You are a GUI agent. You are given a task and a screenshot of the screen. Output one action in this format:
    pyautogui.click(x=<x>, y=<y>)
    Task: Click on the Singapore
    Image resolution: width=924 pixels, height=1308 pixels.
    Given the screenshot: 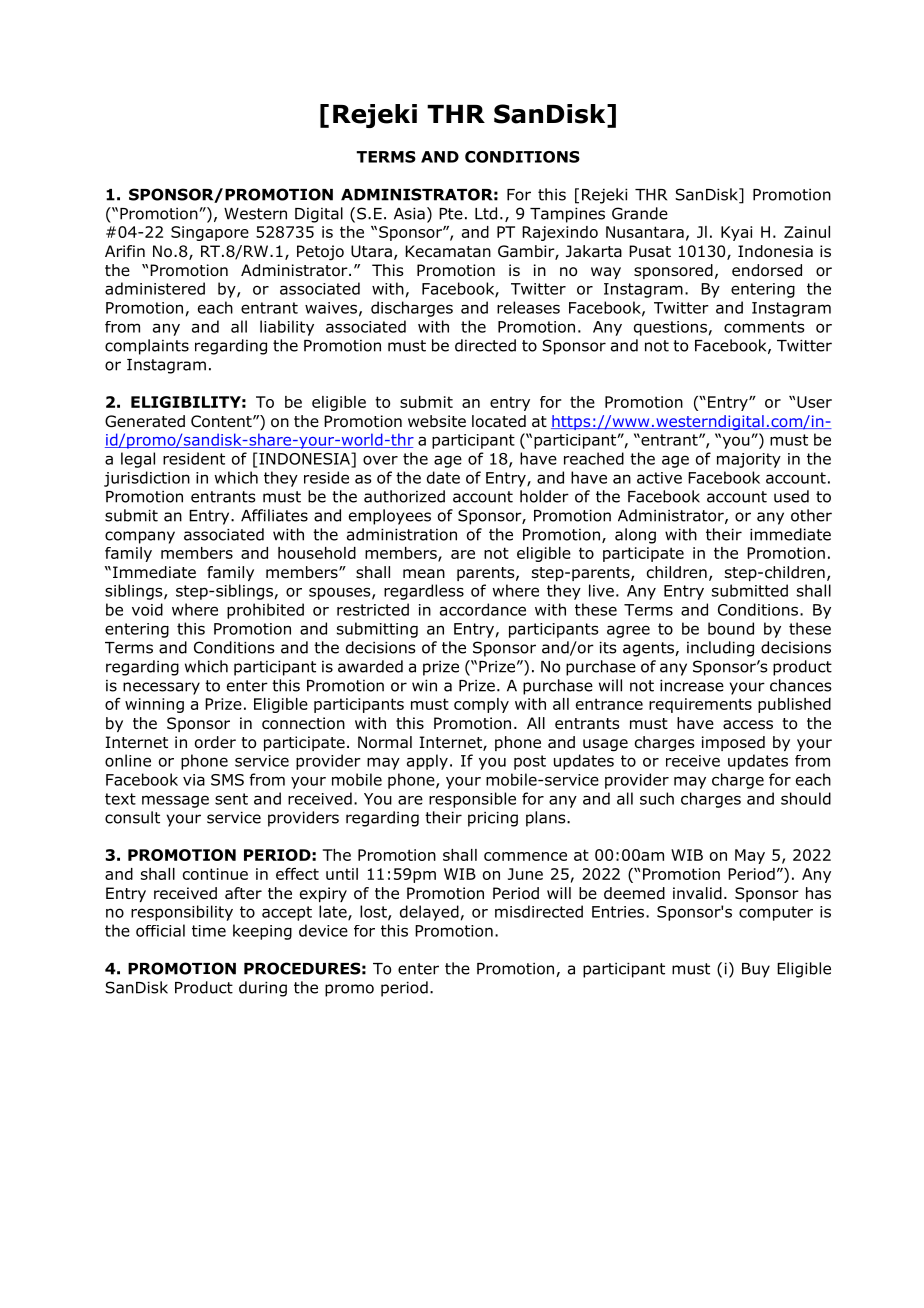 What is the action you would take?
    pyautogui.click(x=210, y=233)
